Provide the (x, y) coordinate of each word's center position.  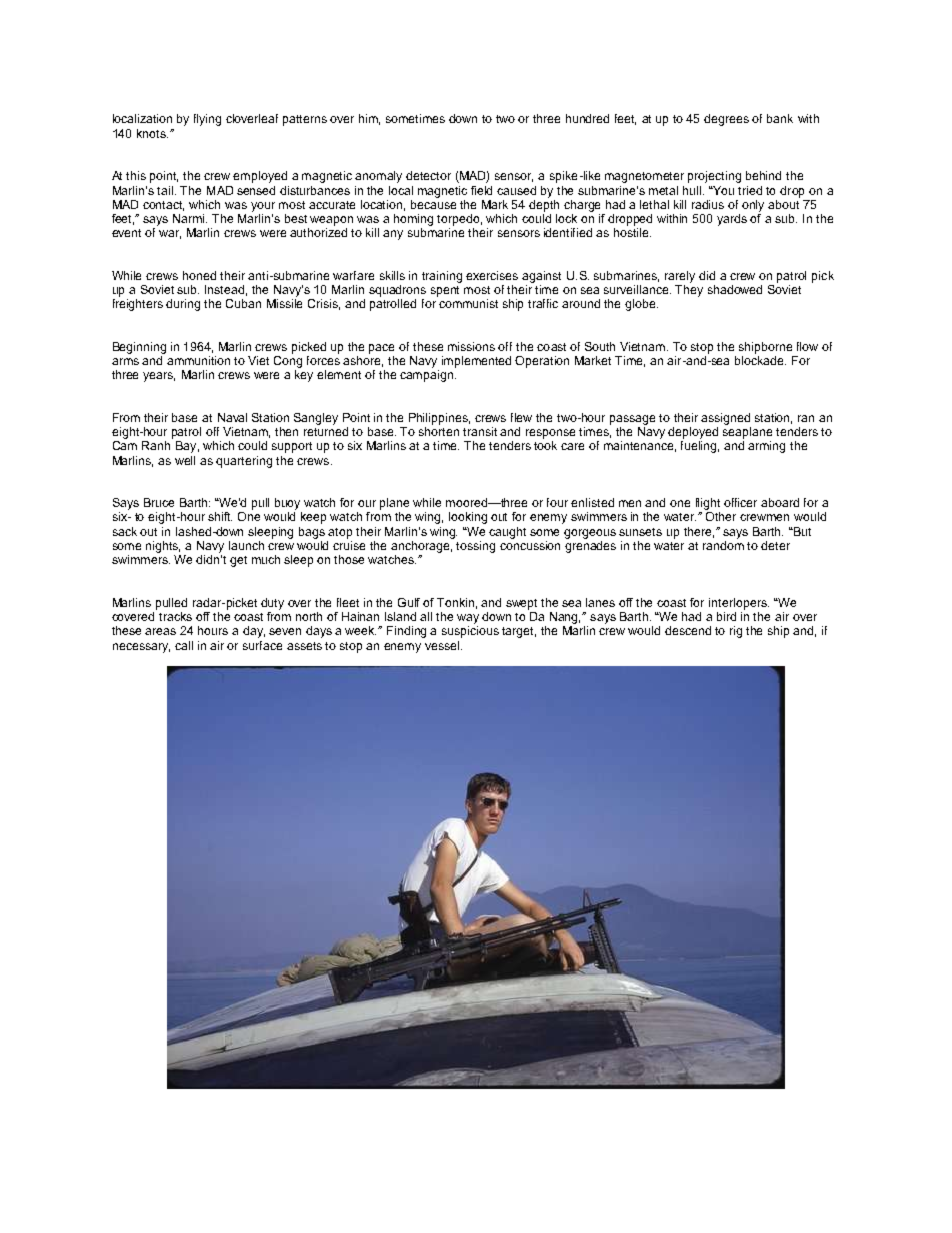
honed (199, 275)
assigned (725, 419)
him (369, 119)
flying (207, 120)
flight (708, 504)
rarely (680, 277)
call (184, 645)
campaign (428, 376)
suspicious (470, 632)
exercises (492, 275)
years (159, 377)
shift (220, 516)
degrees (726, 120)
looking (468, 518)
